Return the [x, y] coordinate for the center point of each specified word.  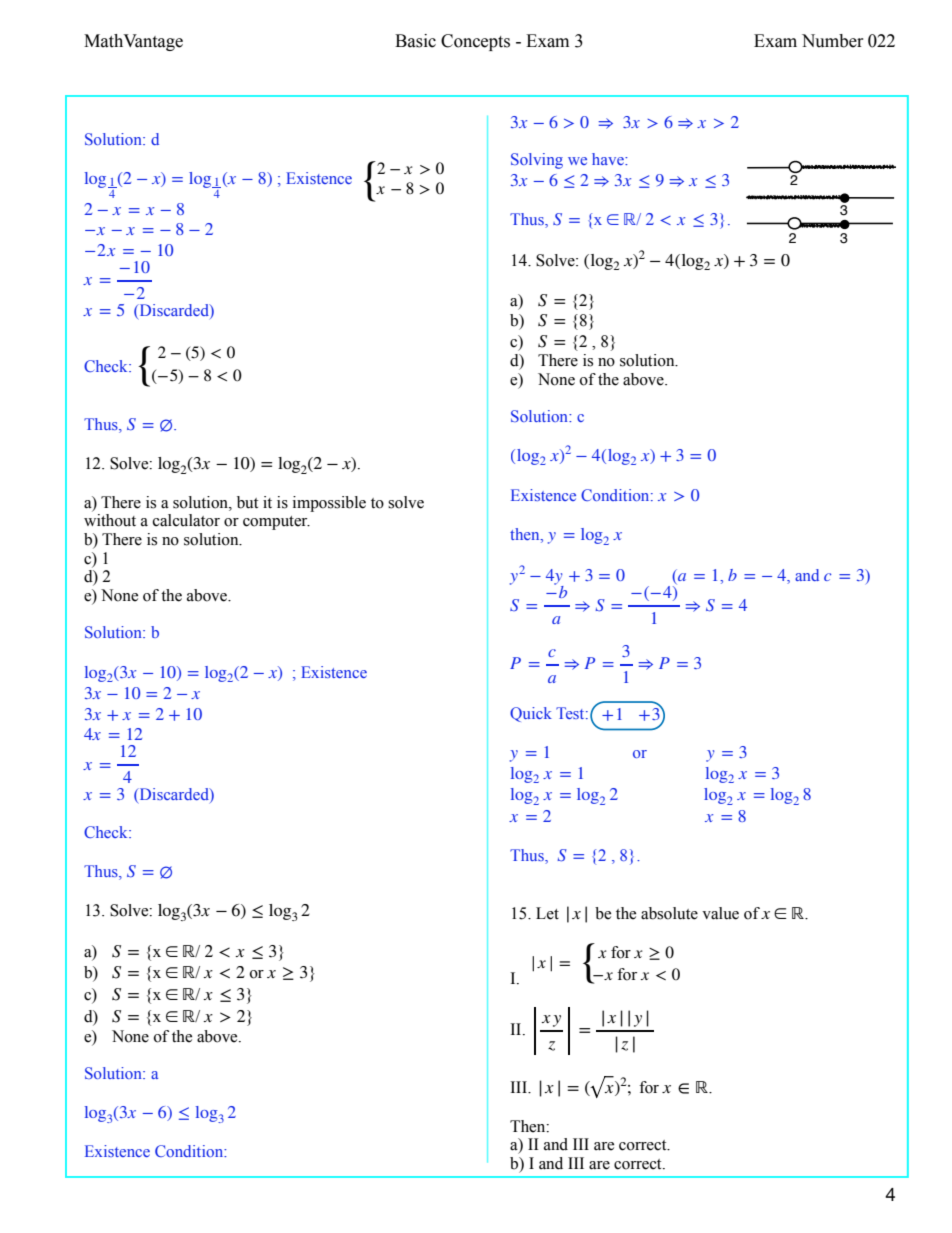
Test [571, 713]
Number [833, 41]
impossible [329, 504]
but [247, 502]
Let [547, 913]
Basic [415, 41]
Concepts [475, 42]
